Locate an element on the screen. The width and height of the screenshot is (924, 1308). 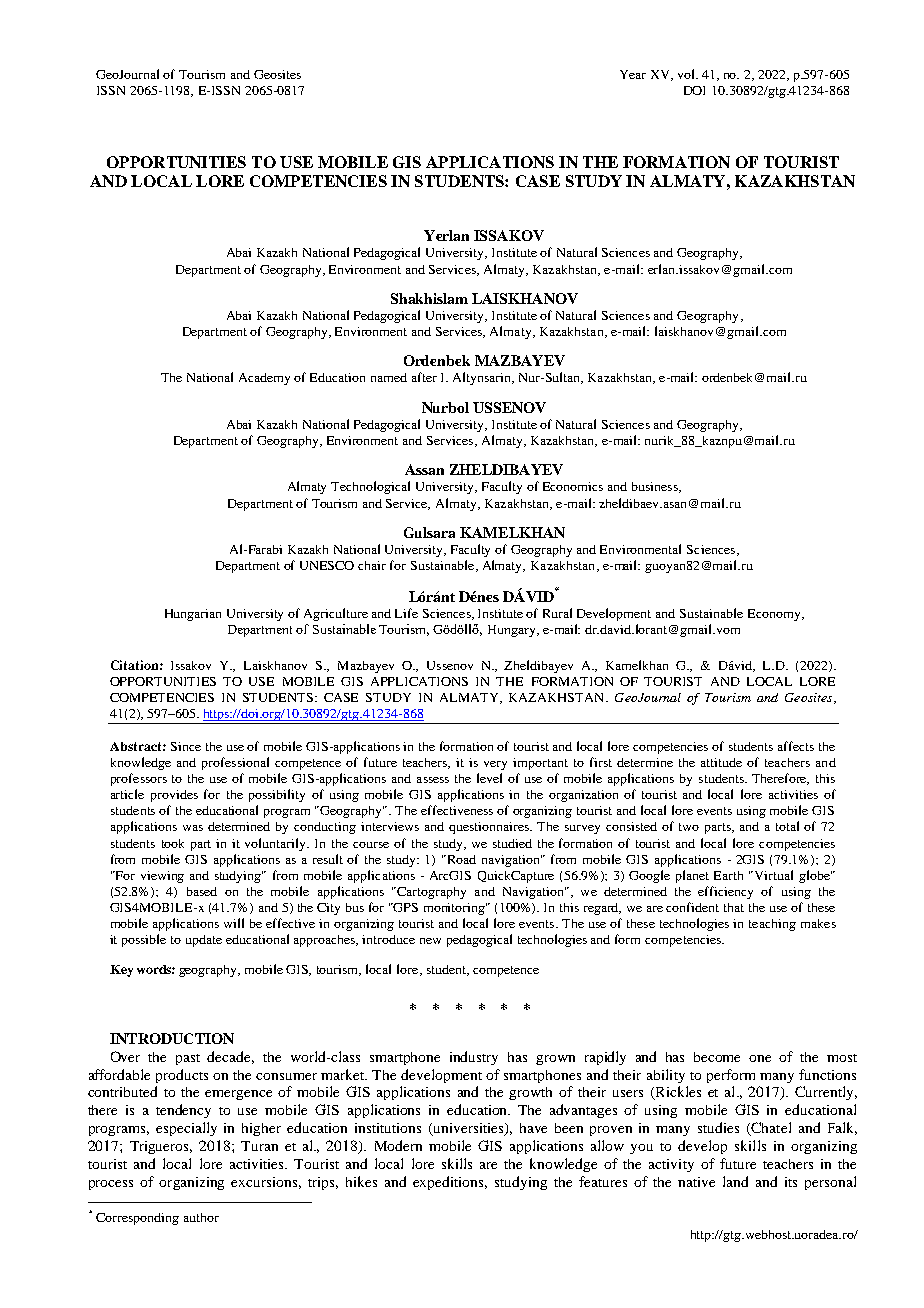
teaching is located at coordinates (772, 925).
